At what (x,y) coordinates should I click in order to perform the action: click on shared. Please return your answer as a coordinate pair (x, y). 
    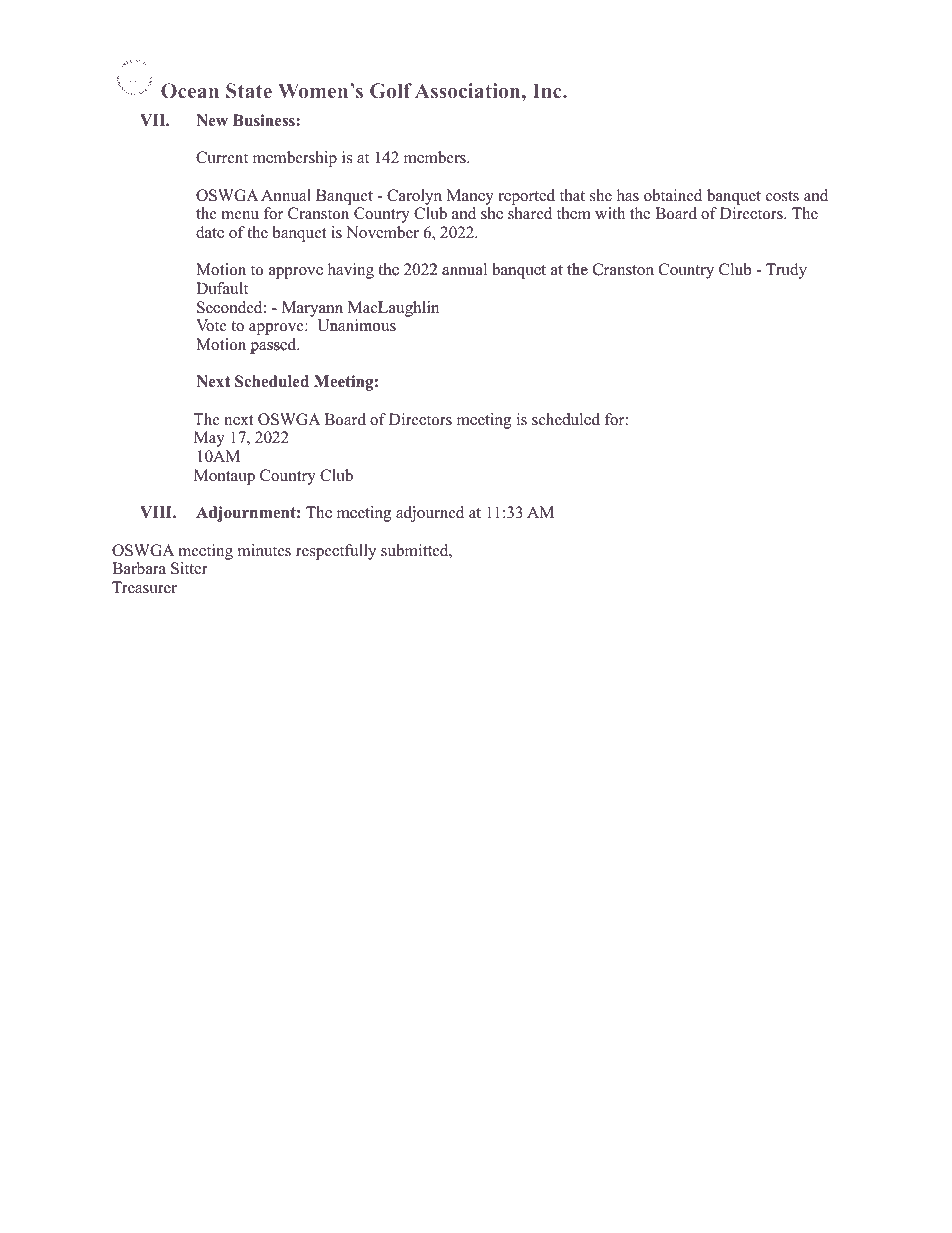
    Looking at the image, I should click on (530, 213).
